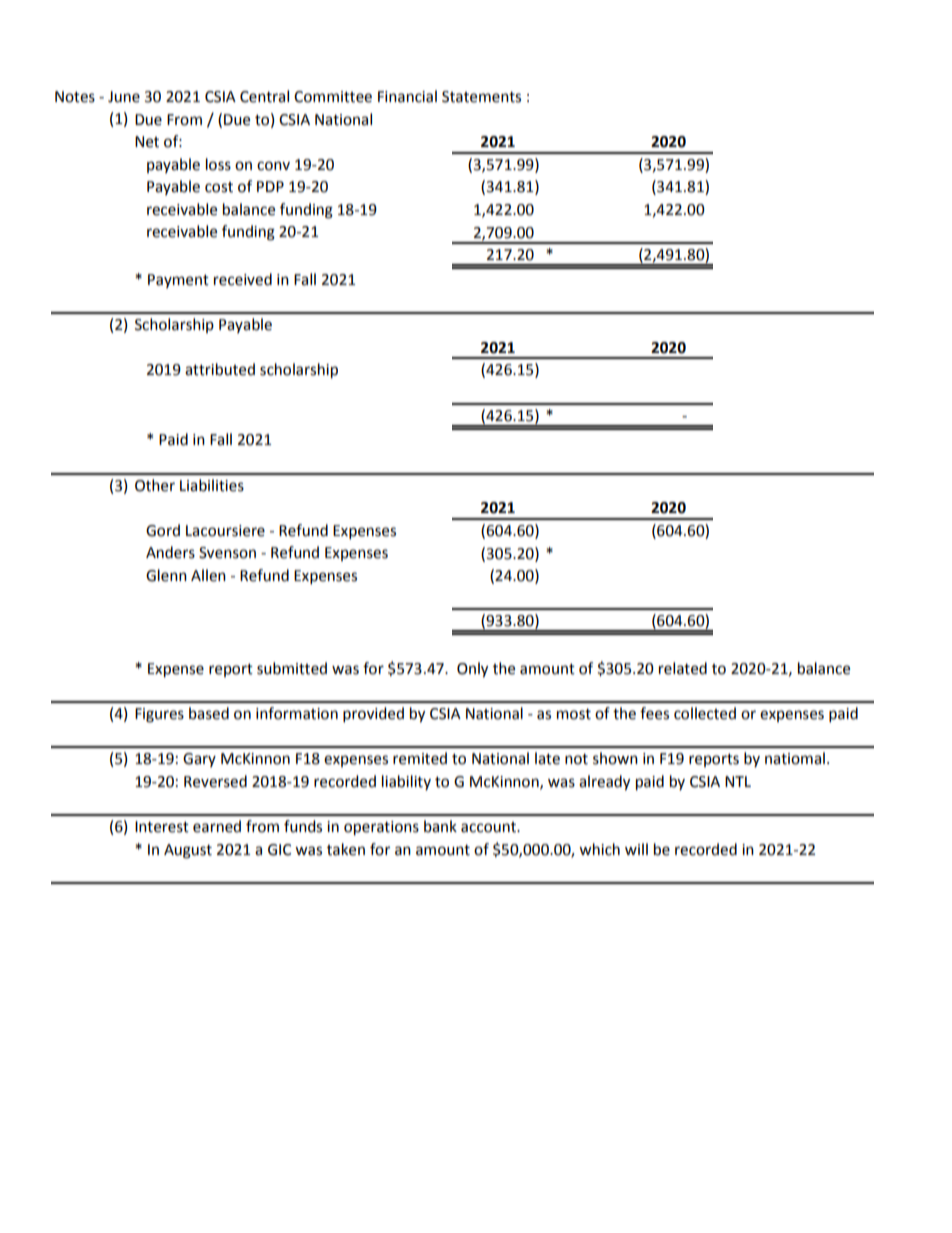  Describe the element at coordinates (212, 485) in the document. I see `Liabilities` at that location.
